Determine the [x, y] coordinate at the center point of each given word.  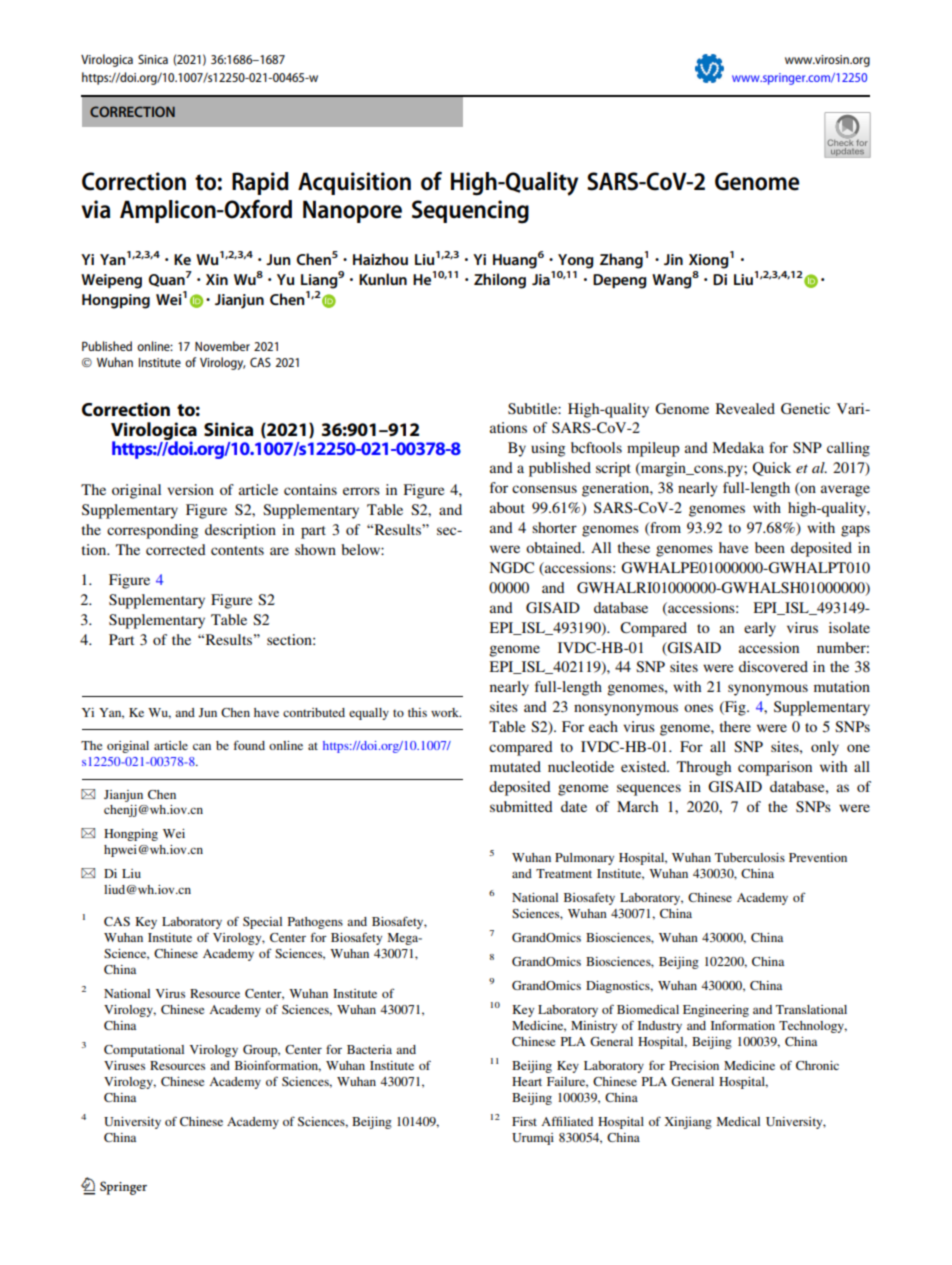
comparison [775, 768]
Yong [576, 261]
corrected [176, 549]
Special [262, 923]
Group [261, 1051]
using [548, 449]
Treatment [564, 873]
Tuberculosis [750, 857]
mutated [515, 766]
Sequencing [470, 212]
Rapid [260, 183]
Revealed [745, 408]
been [770, 547]
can [202, 746]
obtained [555, 547]
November [222, 346]
